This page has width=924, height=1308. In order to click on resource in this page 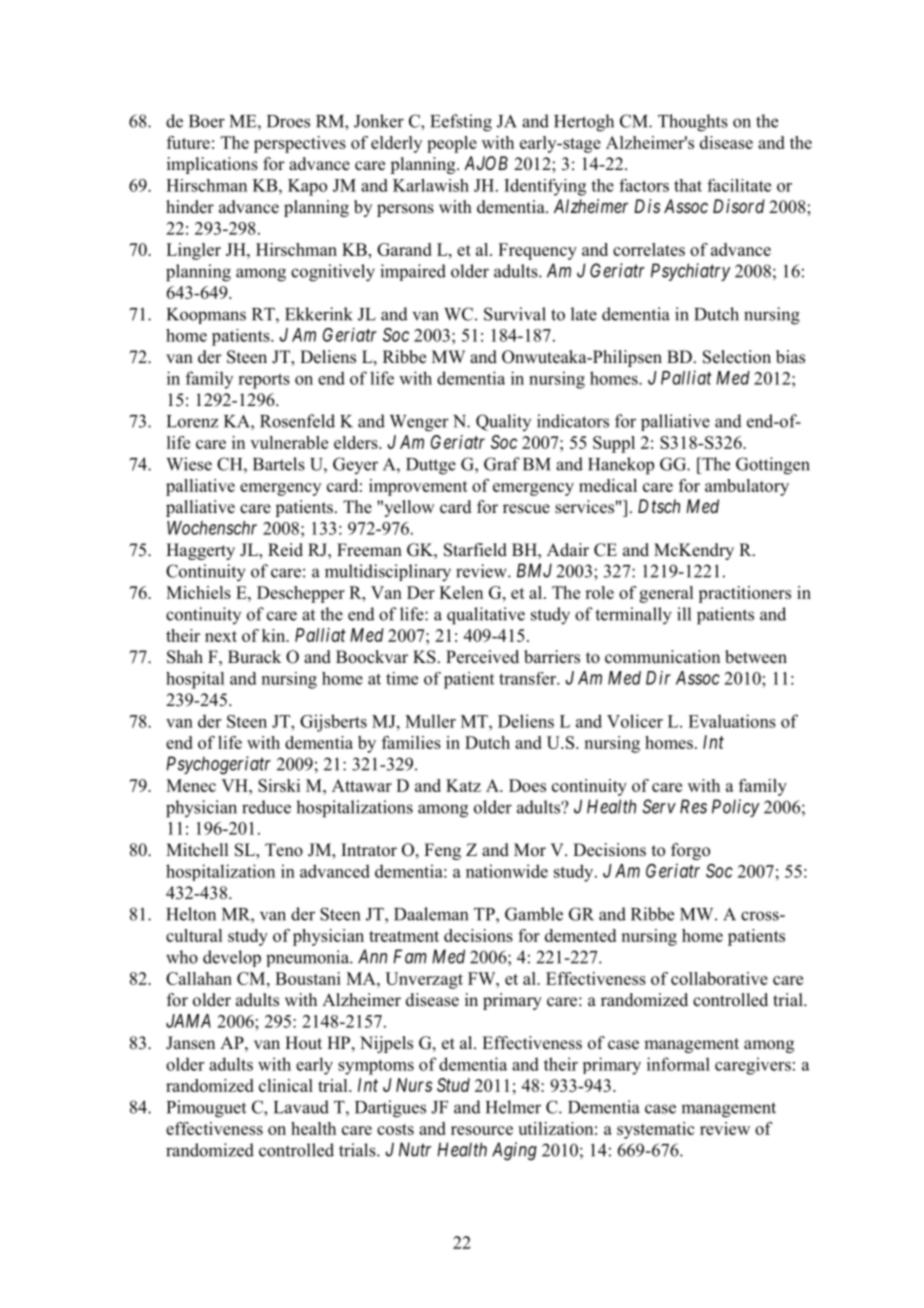, I will do `click(482, 1130)`.
